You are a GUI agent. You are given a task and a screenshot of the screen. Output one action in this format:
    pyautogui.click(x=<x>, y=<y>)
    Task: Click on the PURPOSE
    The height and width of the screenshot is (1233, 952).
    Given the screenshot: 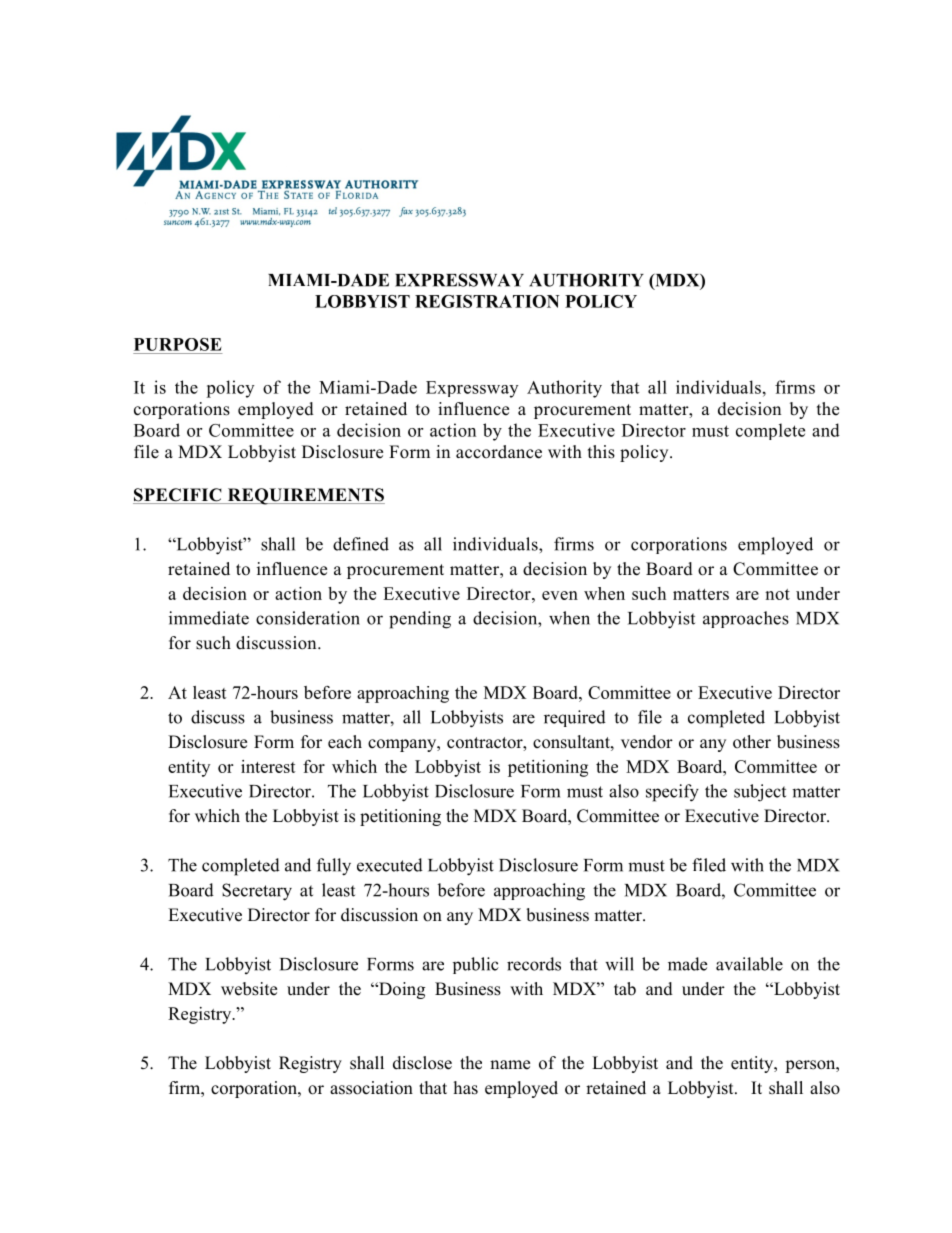 What is the action you would take?
    pyautogui.click(x=178, y=344)
